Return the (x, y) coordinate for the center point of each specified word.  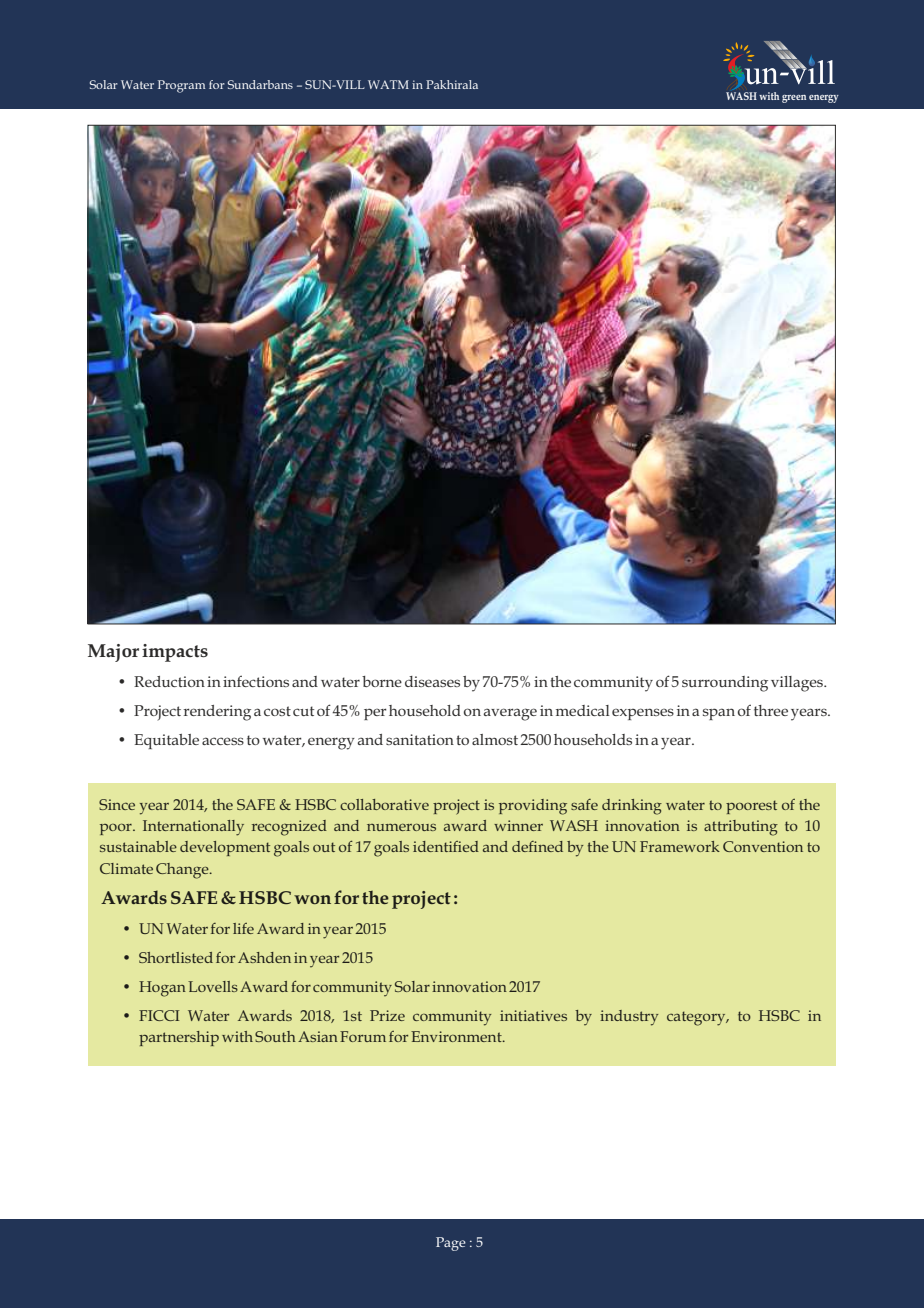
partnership (179, 1038)
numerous (401, 827)
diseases (432, 681)
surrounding (725, 684)
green (794, 99)
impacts (175, 653)
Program (181, 86)
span (719, 714)
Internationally (193, 828)
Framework (680, 846)
